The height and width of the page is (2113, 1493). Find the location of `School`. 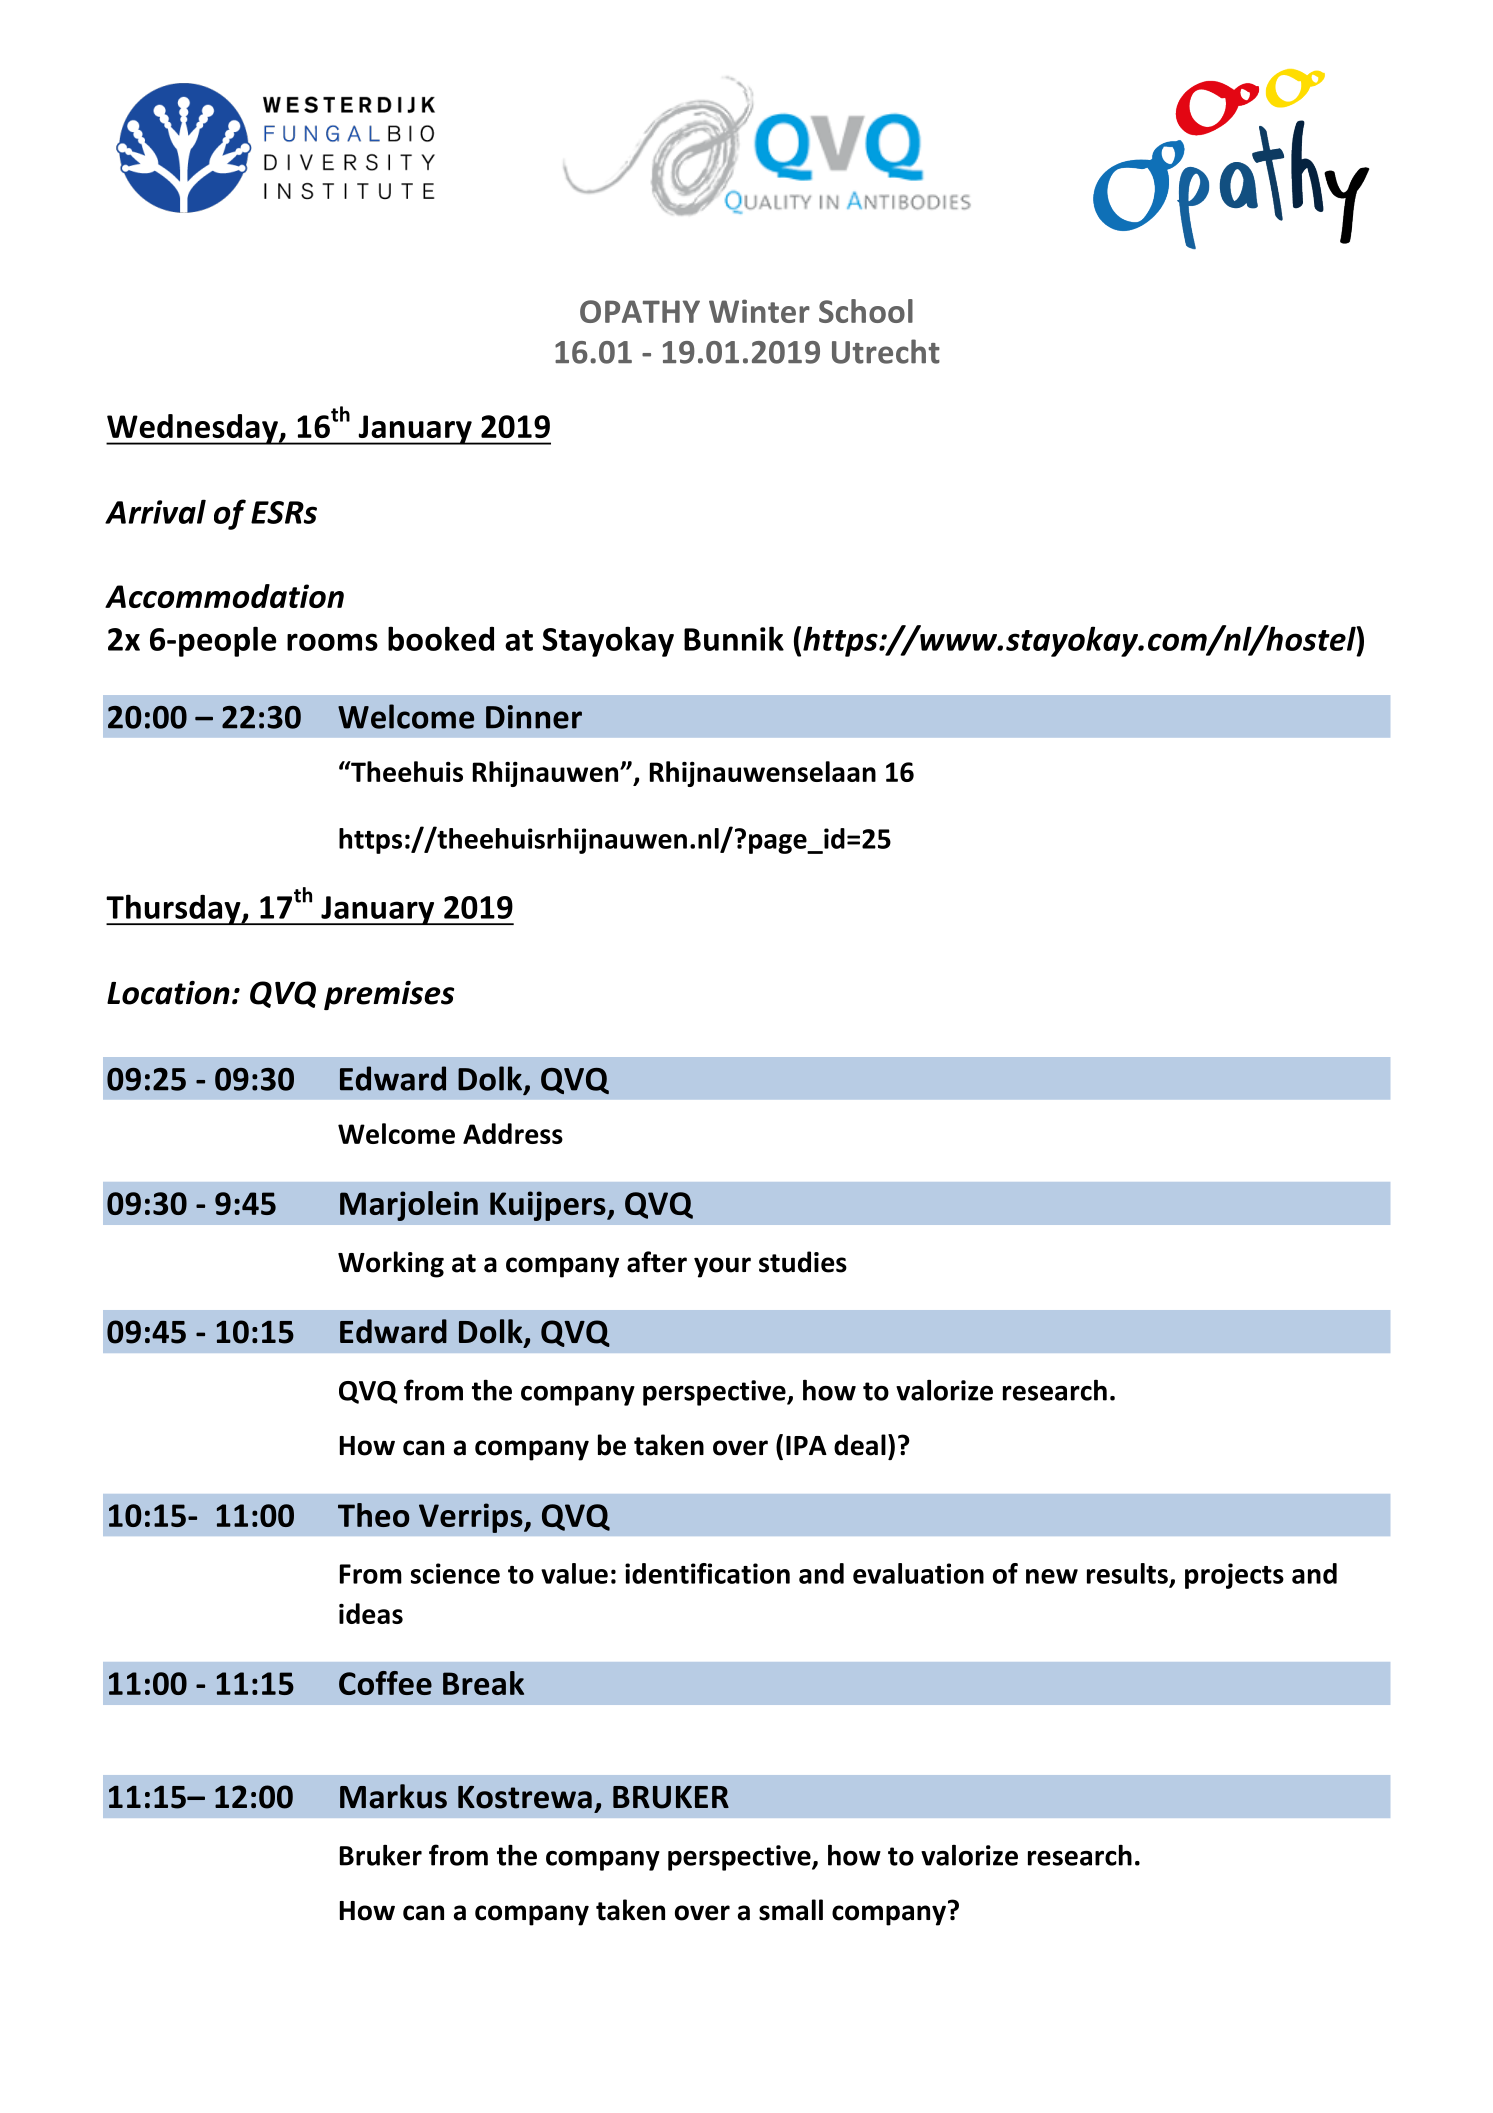

School is located at coordinates (866, 311).
